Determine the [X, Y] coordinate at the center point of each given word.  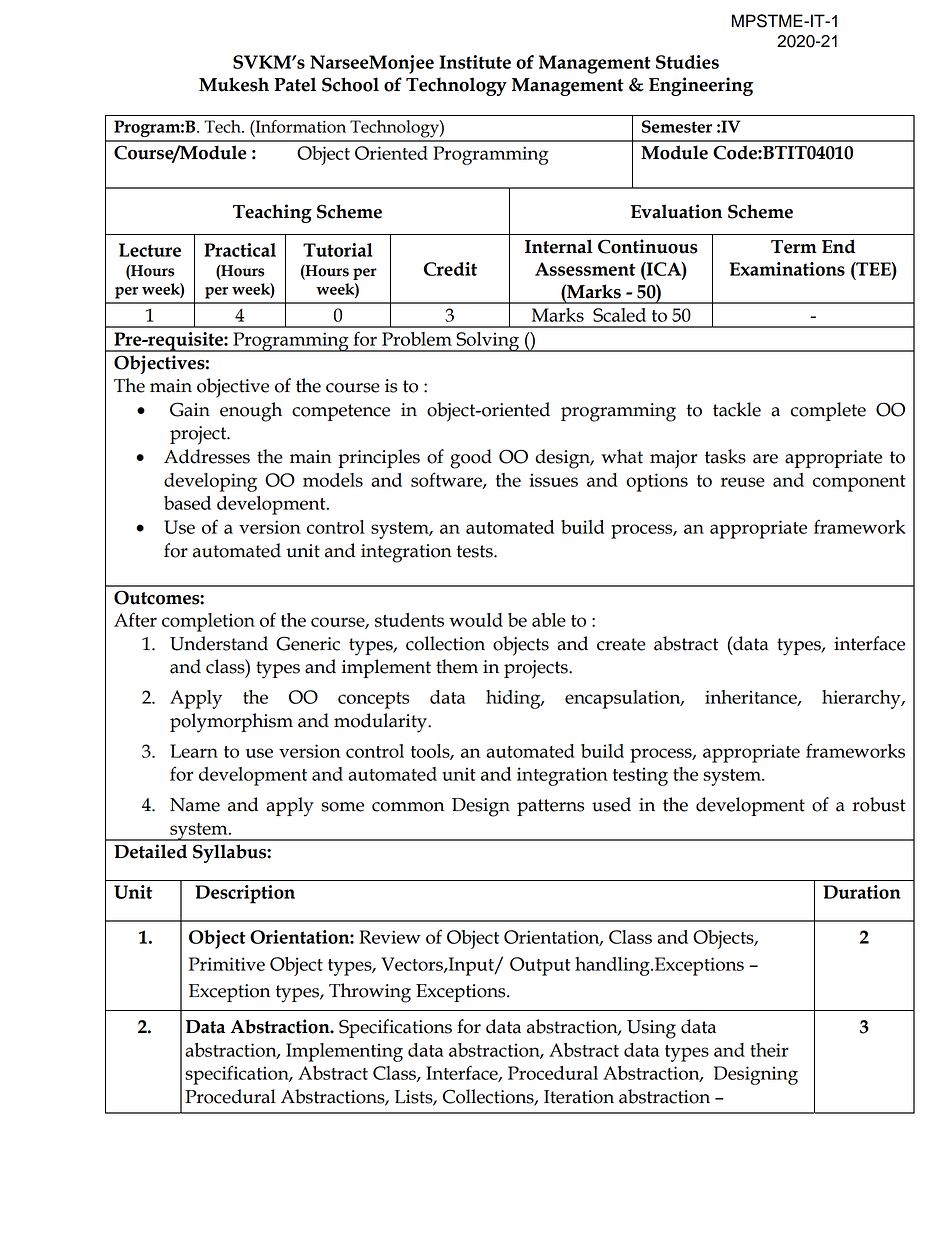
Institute [475, 62]
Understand [219, 643]
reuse [743, 482]
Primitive [227, 964]
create [621, 644]
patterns [550, 807]
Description [245, 894]
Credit [450, 269]
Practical [240, 250]
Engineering [701, 86]
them [457, 666]
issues [554, 480]
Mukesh [234, 84]
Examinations [787, 269]
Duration [862, 892]
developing [210, 482]
